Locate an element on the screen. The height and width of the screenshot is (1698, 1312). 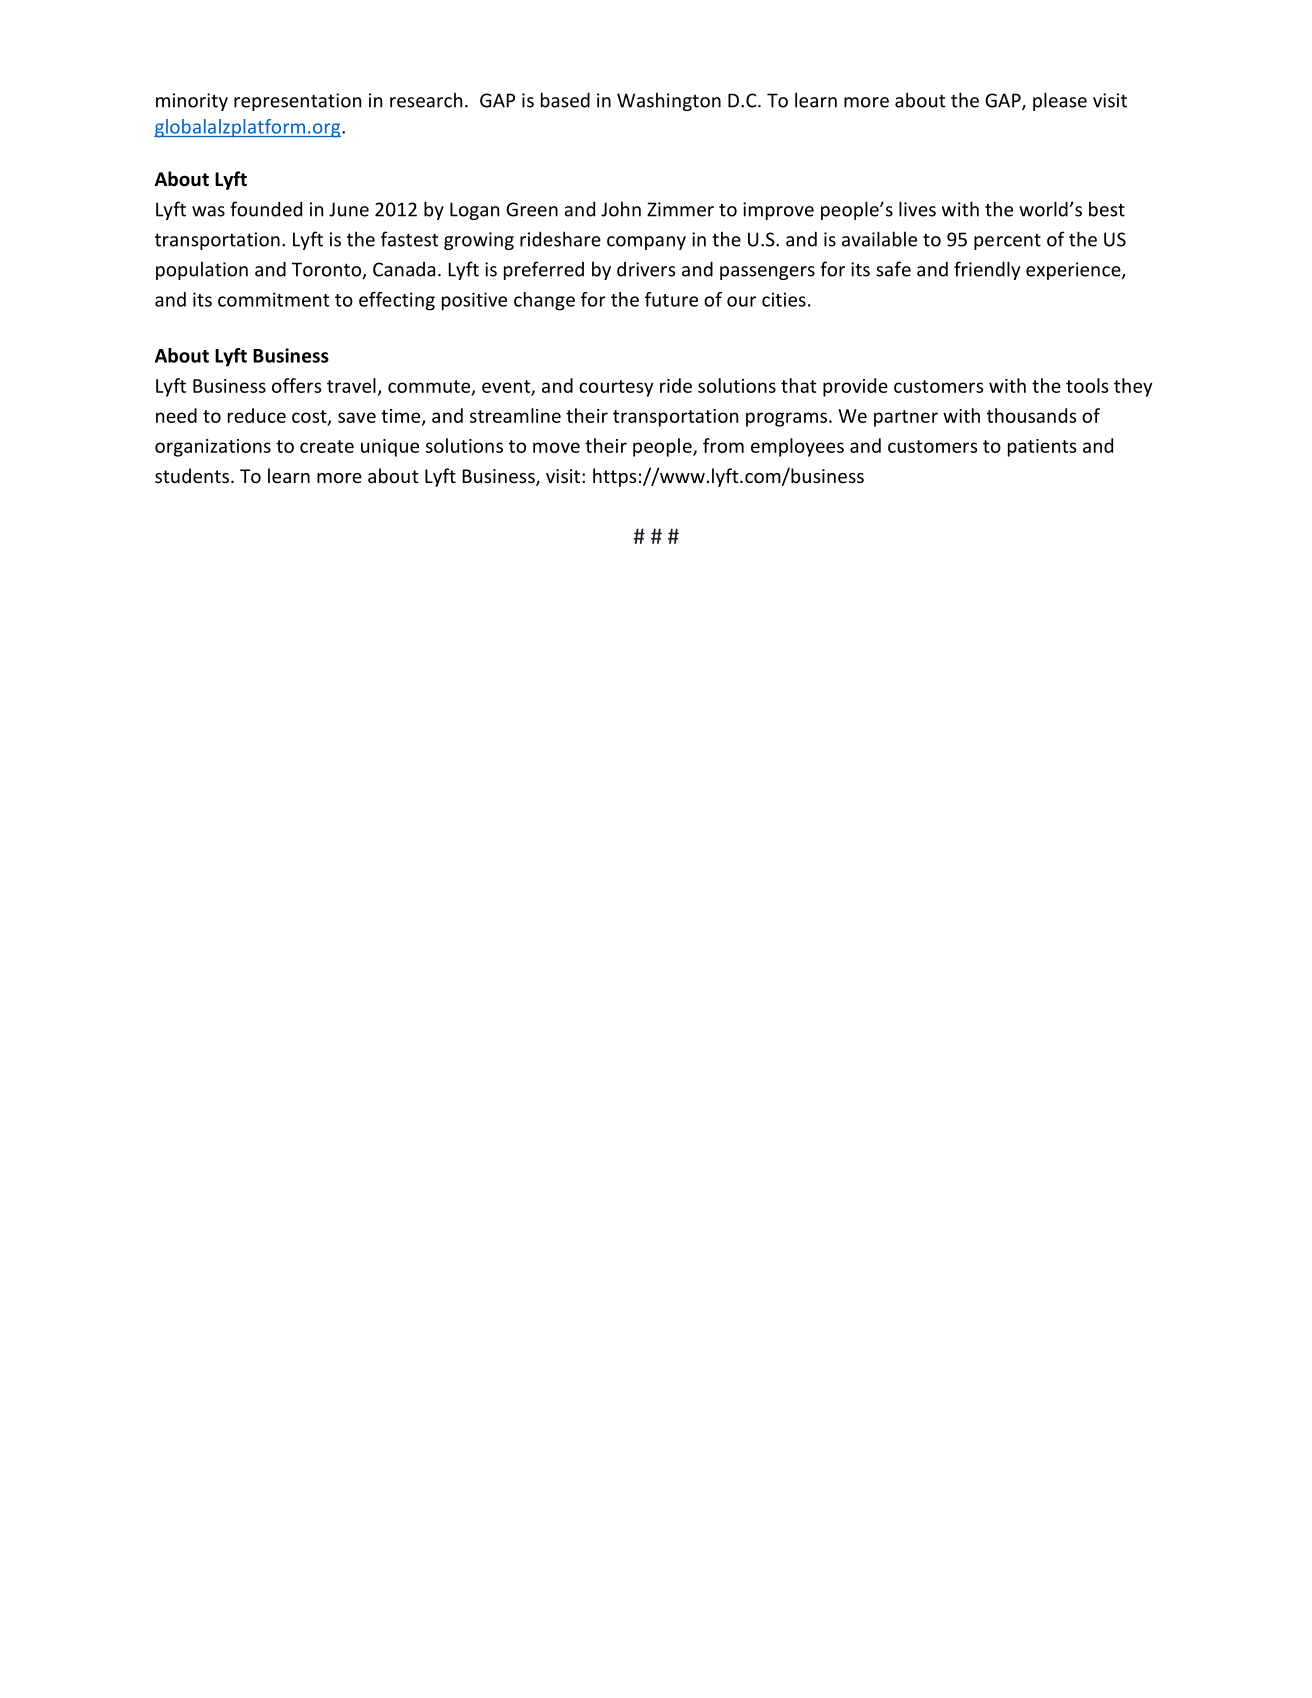
future is located at coordinates (671, 299).
